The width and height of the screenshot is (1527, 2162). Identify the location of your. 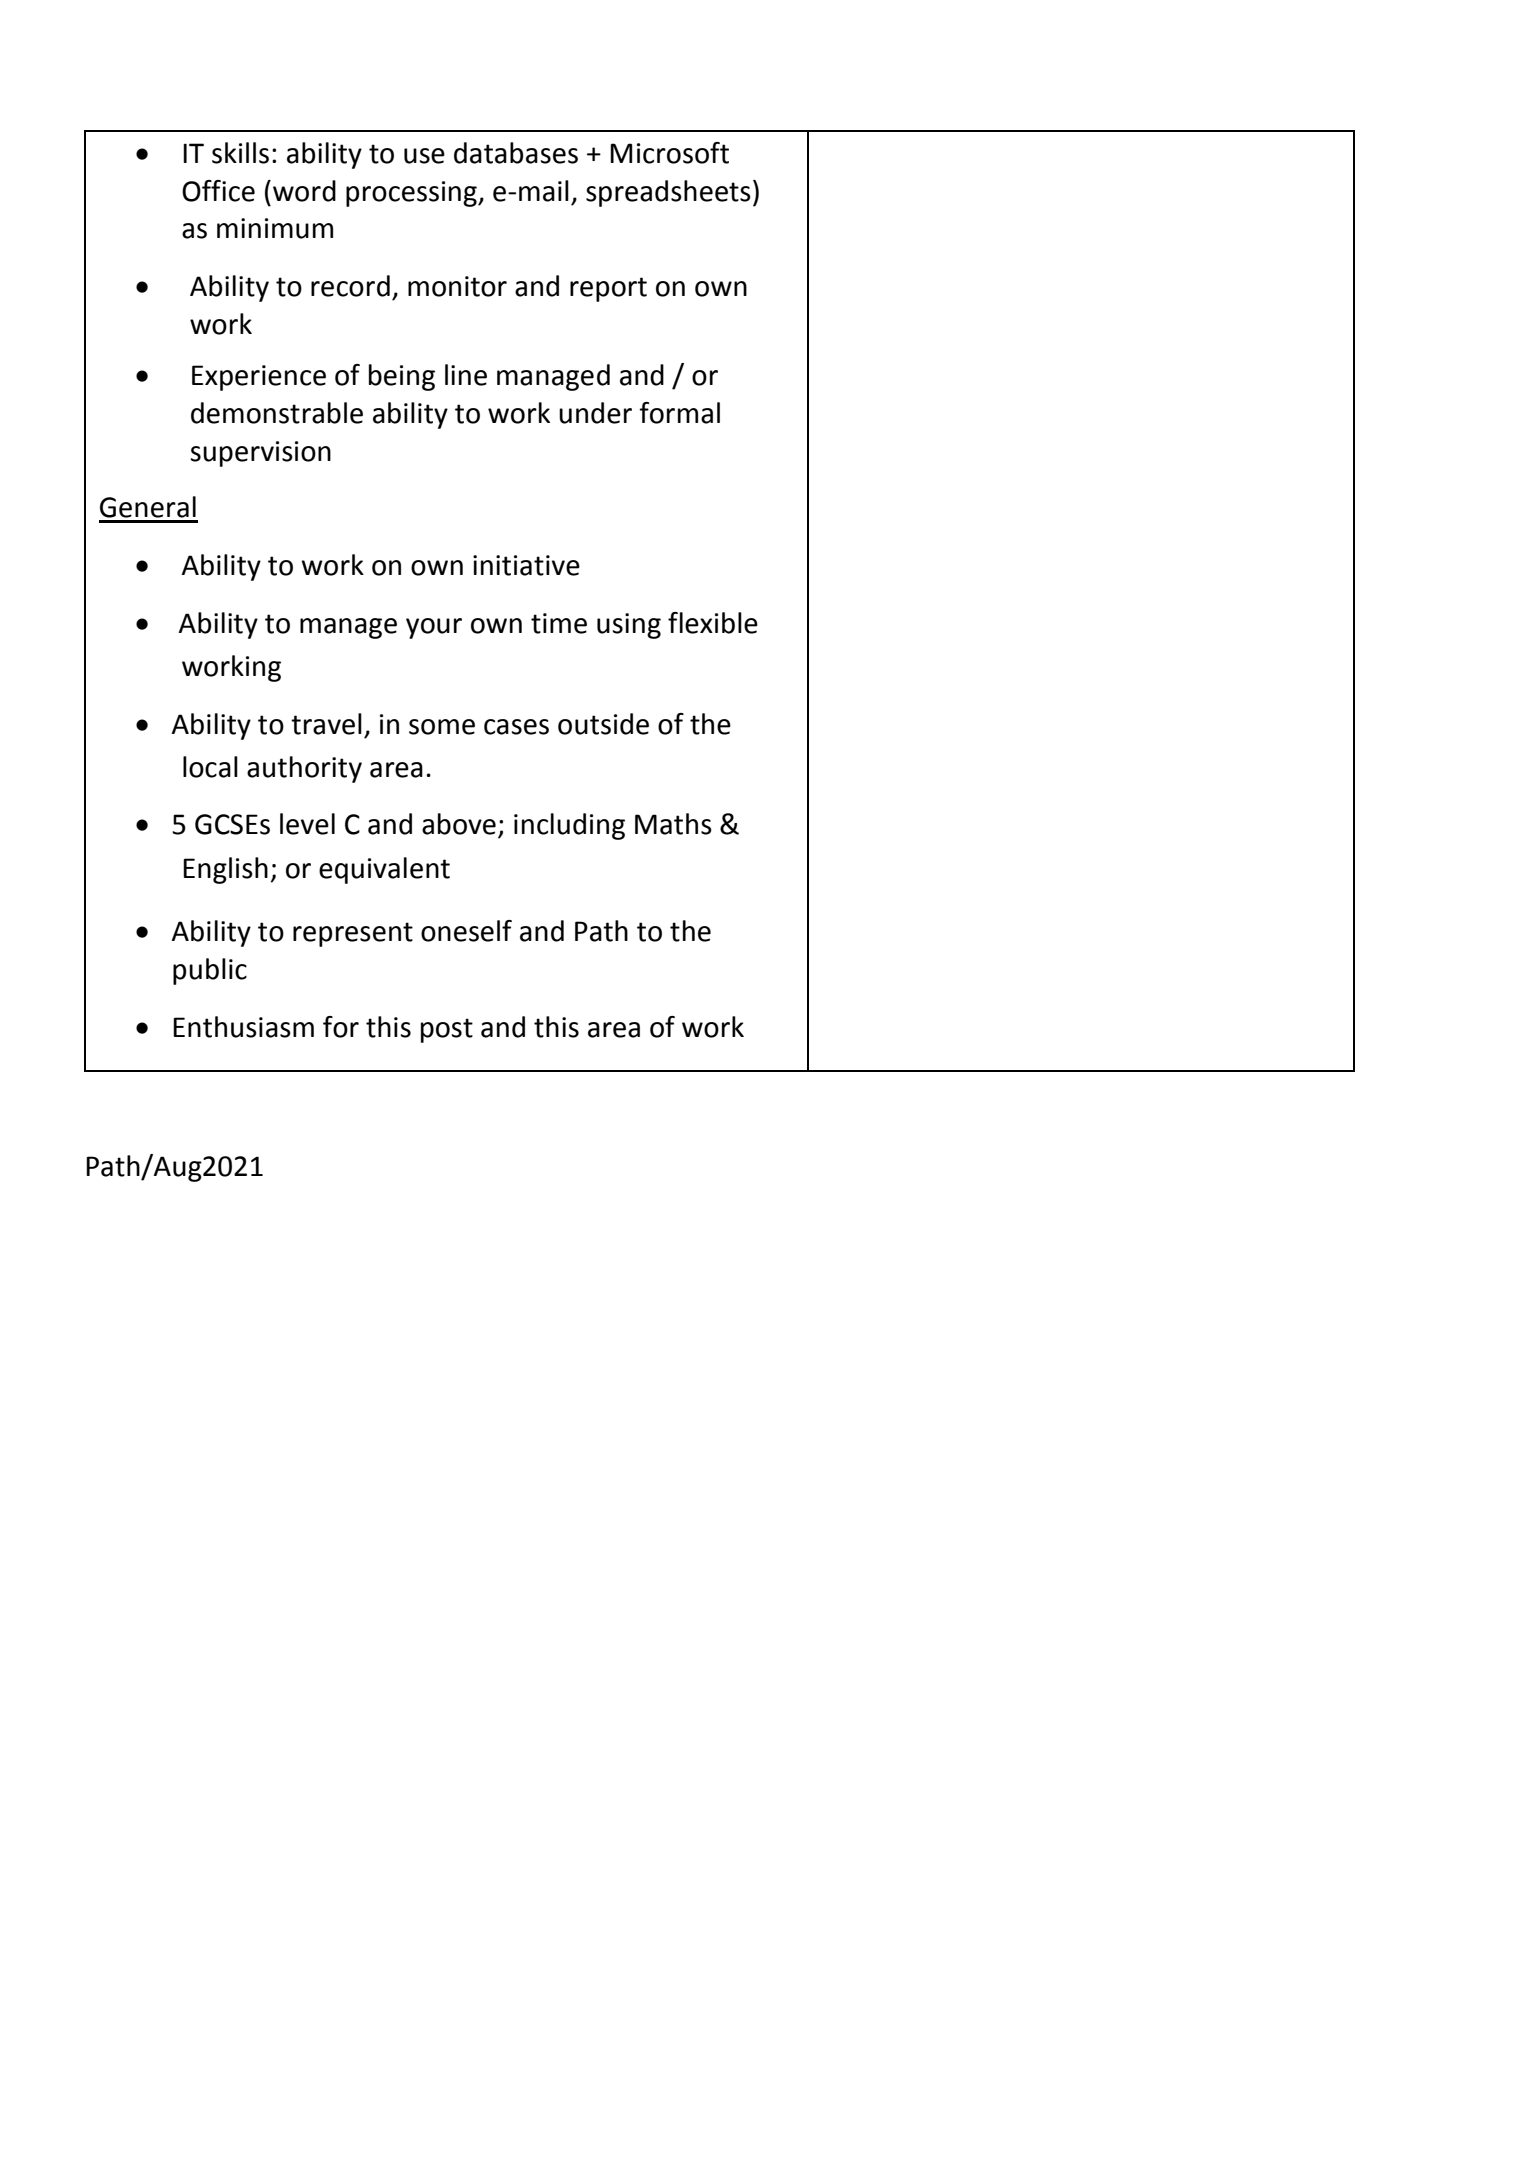
(434, 628).
